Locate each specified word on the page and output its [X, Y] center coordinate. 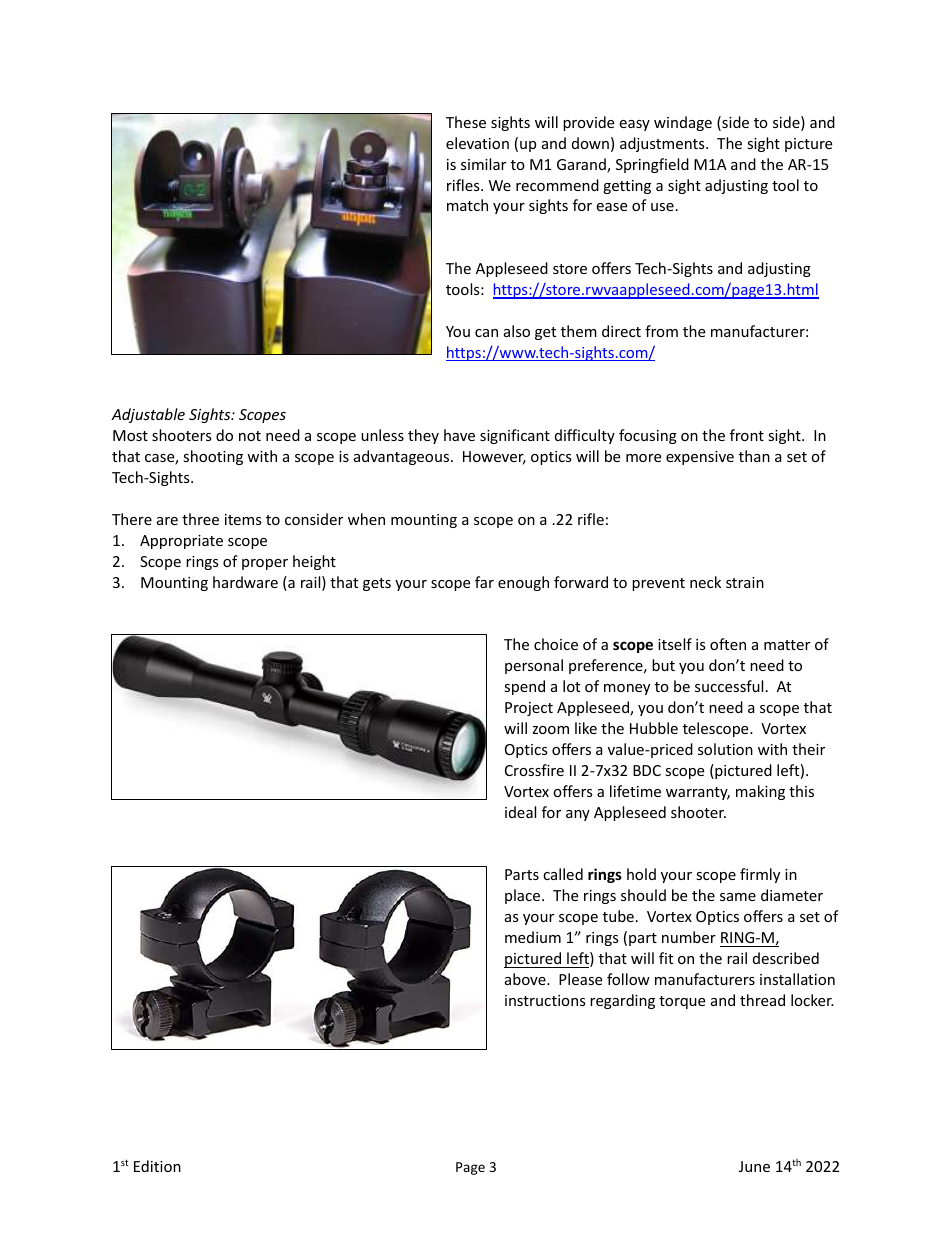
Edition [157, 1166]
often [728, 644]
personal [534, 666]
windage [683, 123]
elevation [477, 143]
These [466, 122]
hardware [245, 582]
